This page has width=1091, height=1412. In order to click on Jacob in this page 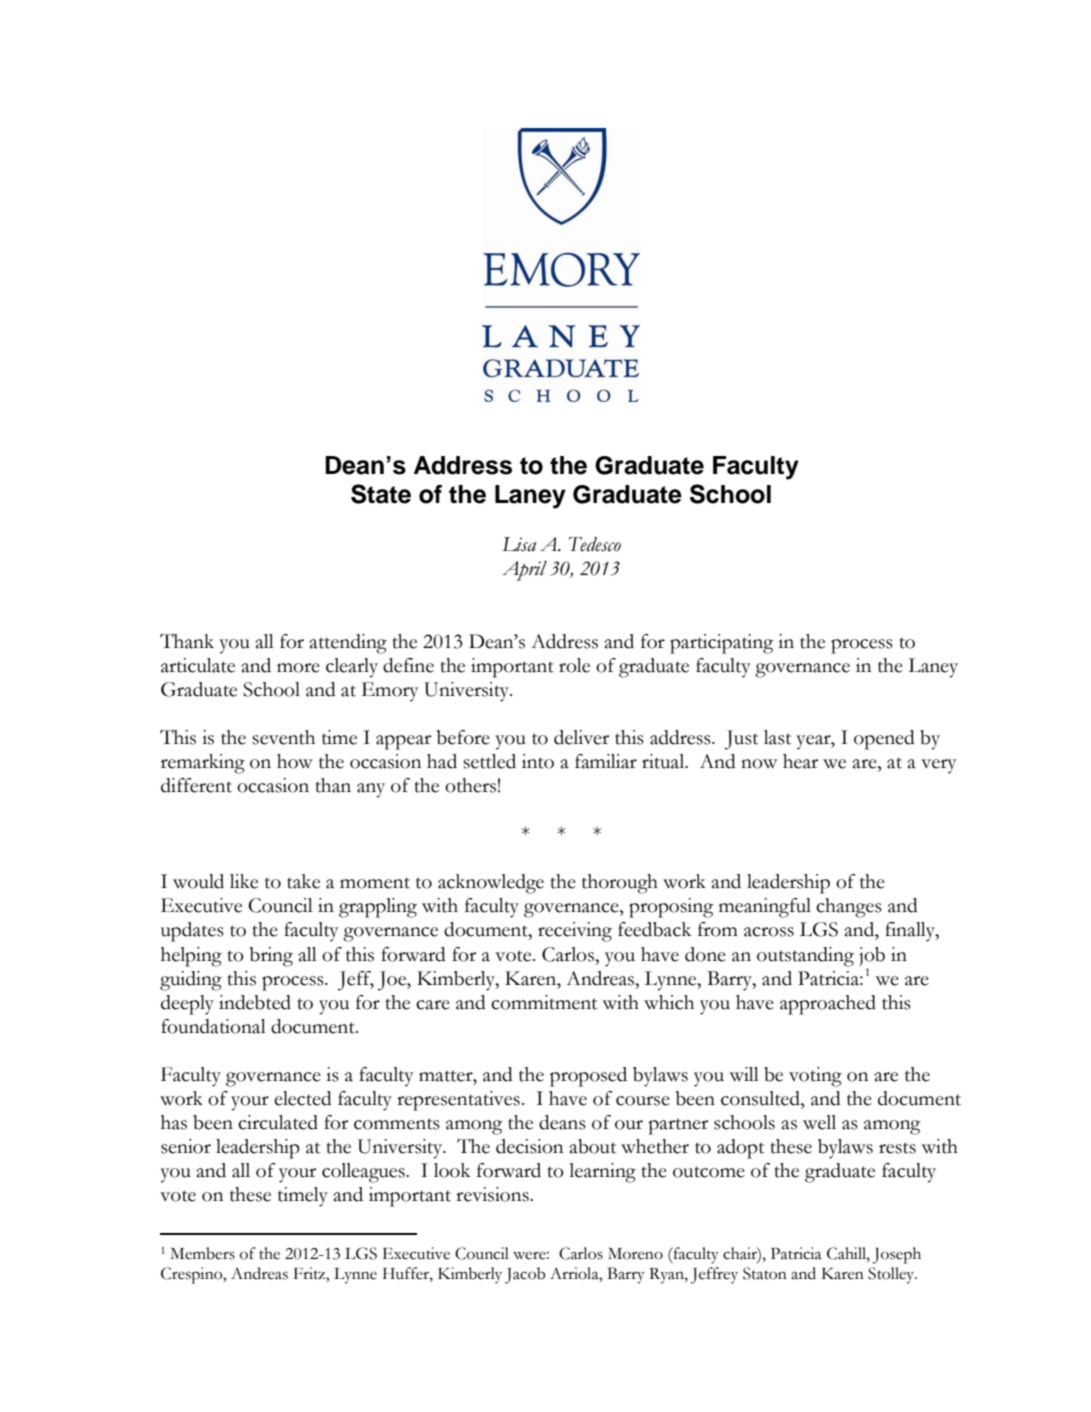, I will do `click(525, 1275)`.
